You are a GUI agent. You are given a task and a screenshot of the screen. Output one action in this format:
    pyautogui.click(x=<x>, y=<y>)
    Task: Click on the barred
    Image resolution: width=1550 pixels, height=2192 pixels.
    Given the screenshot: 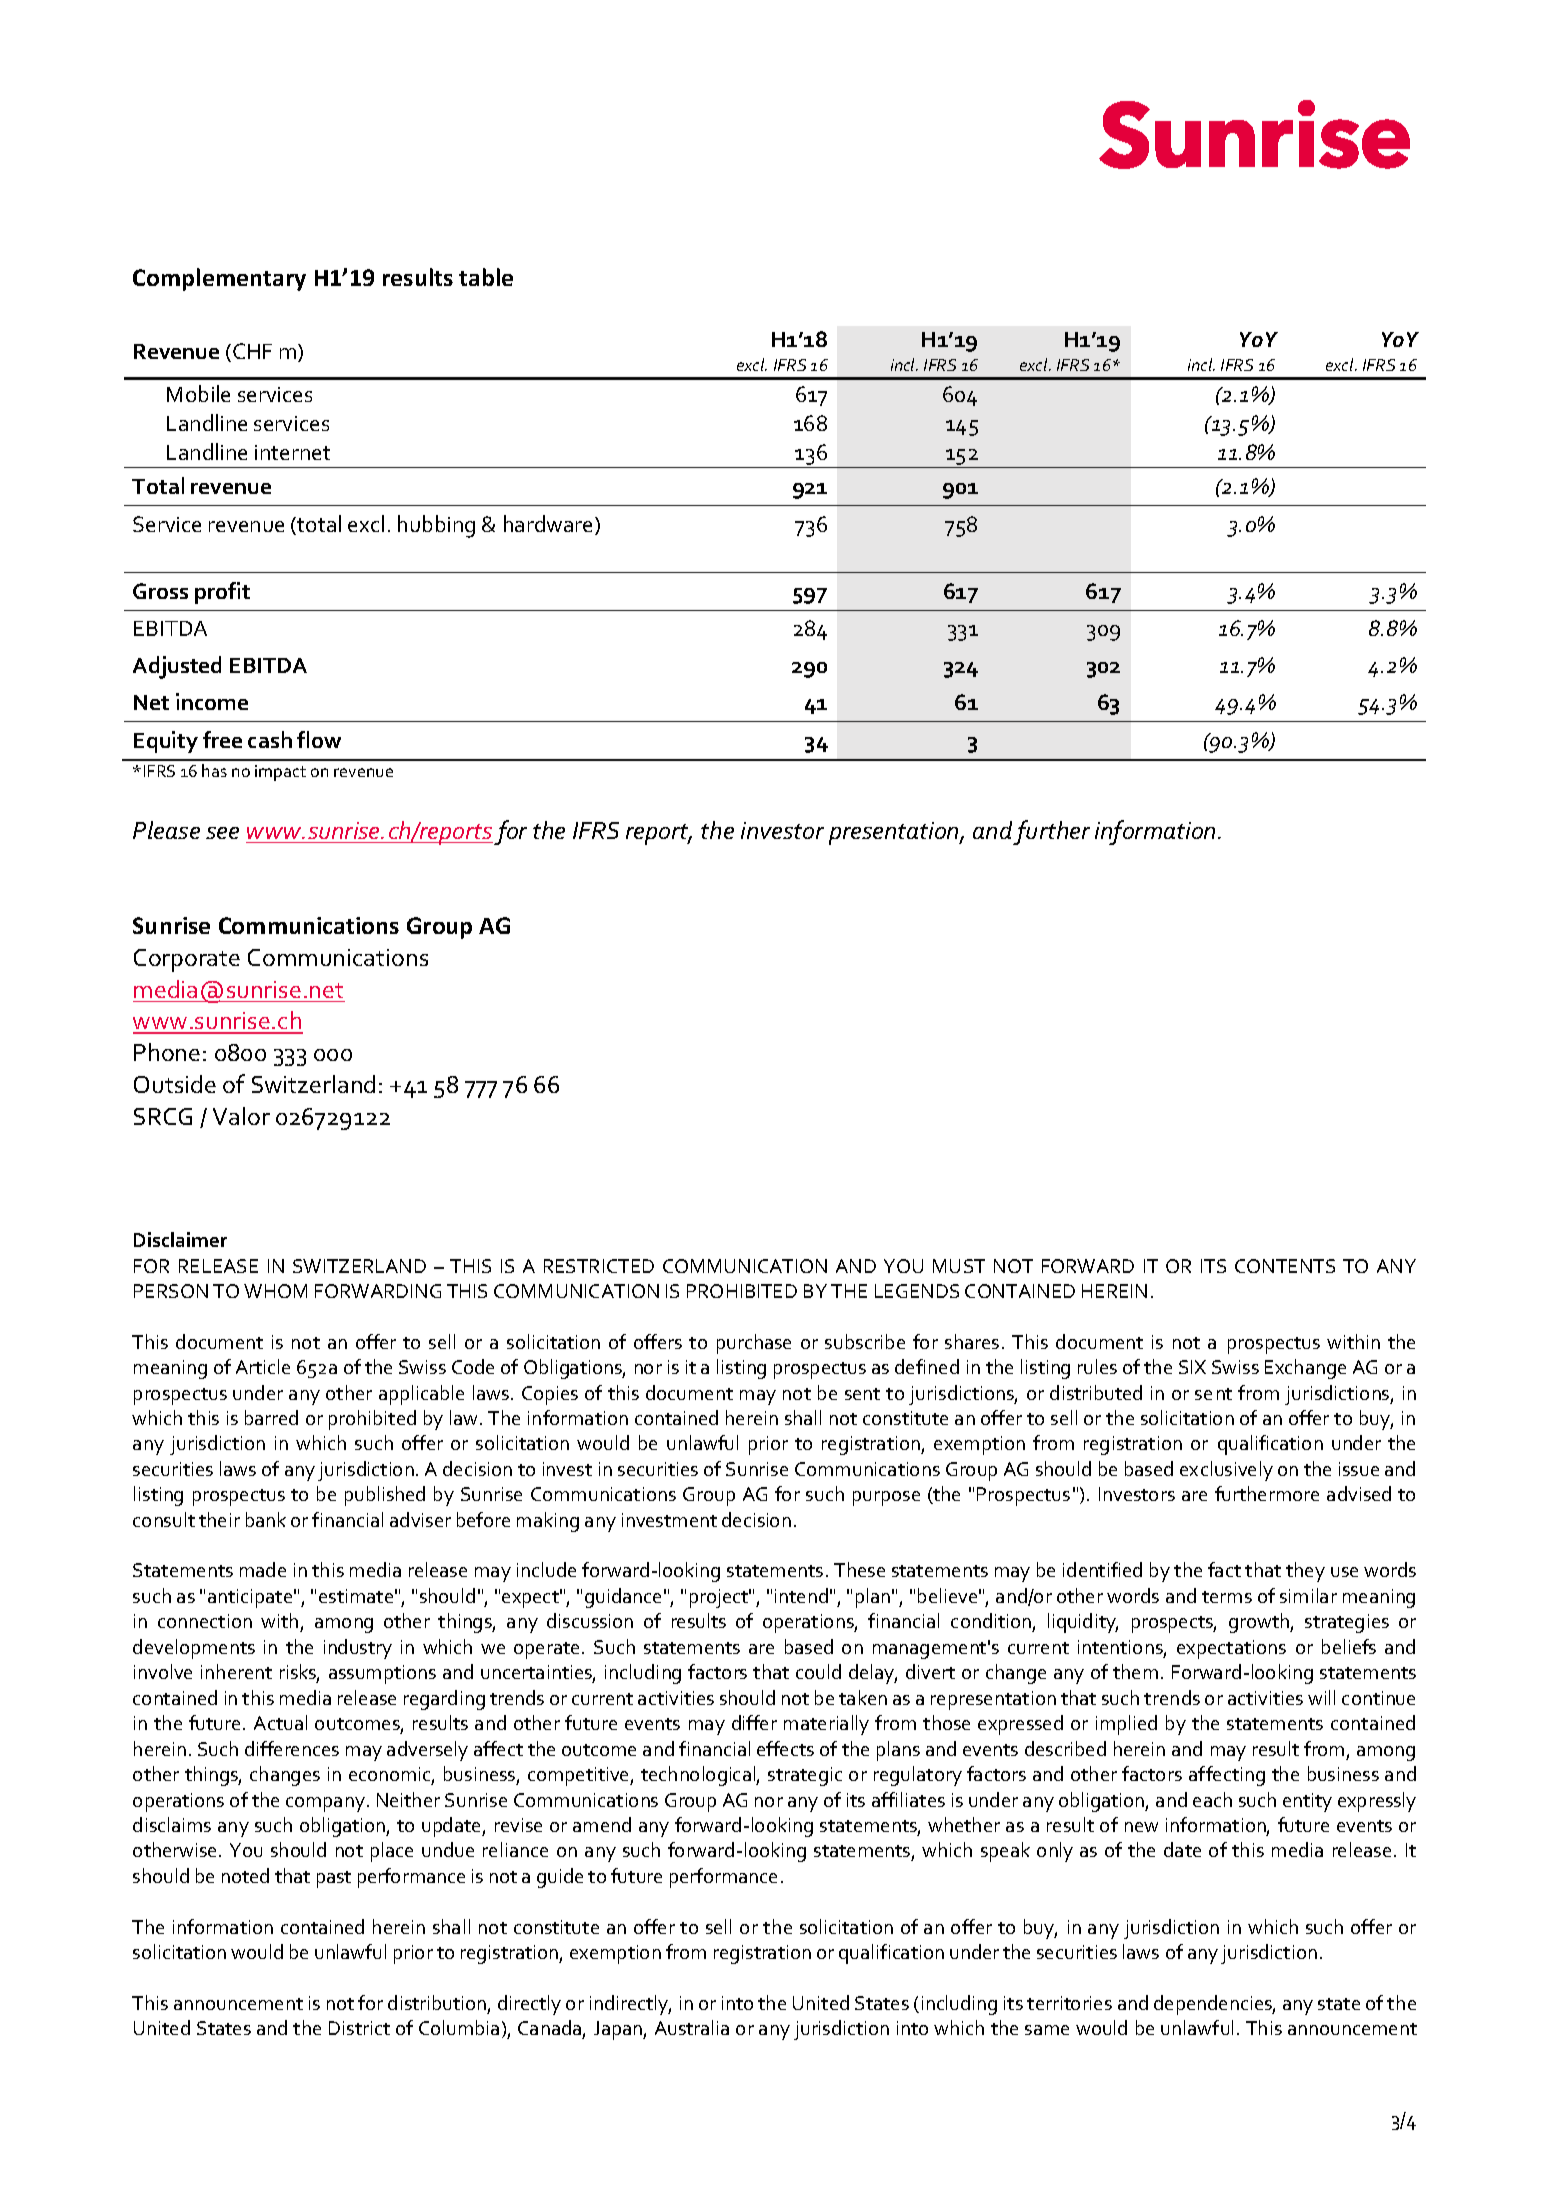 What is the action you would take?
    pyautogui.click(x=271, y=1417)
